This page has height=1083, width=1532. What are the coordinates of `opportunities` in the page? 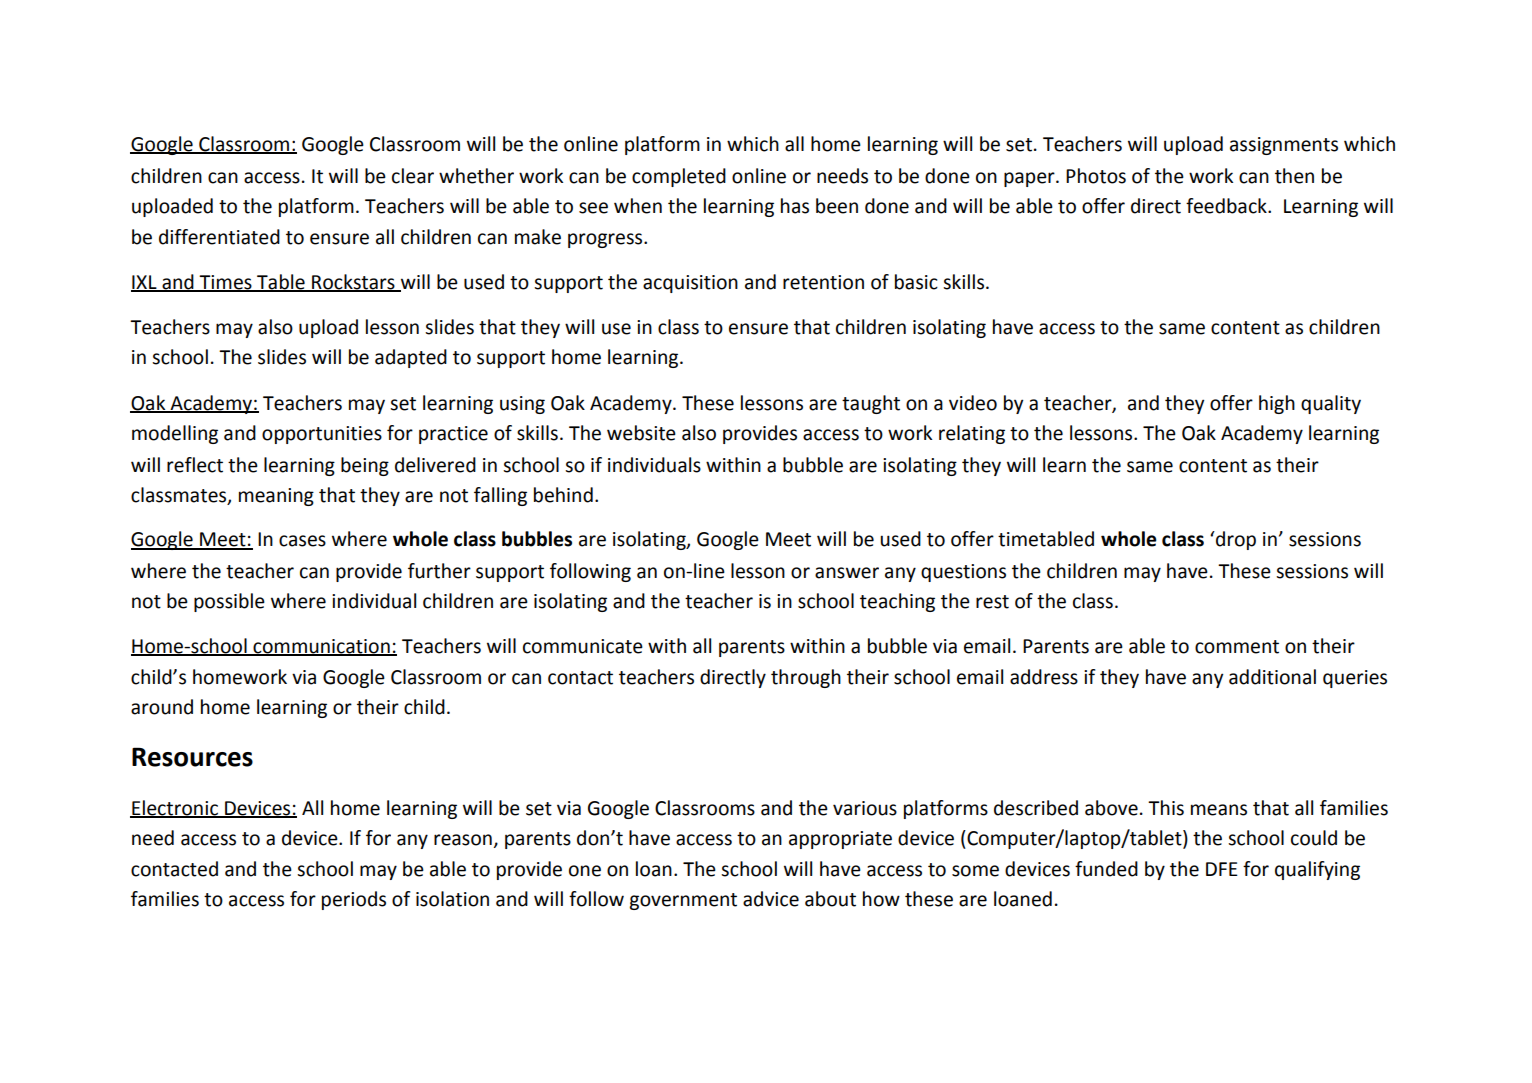 It's located at (322, 435).
